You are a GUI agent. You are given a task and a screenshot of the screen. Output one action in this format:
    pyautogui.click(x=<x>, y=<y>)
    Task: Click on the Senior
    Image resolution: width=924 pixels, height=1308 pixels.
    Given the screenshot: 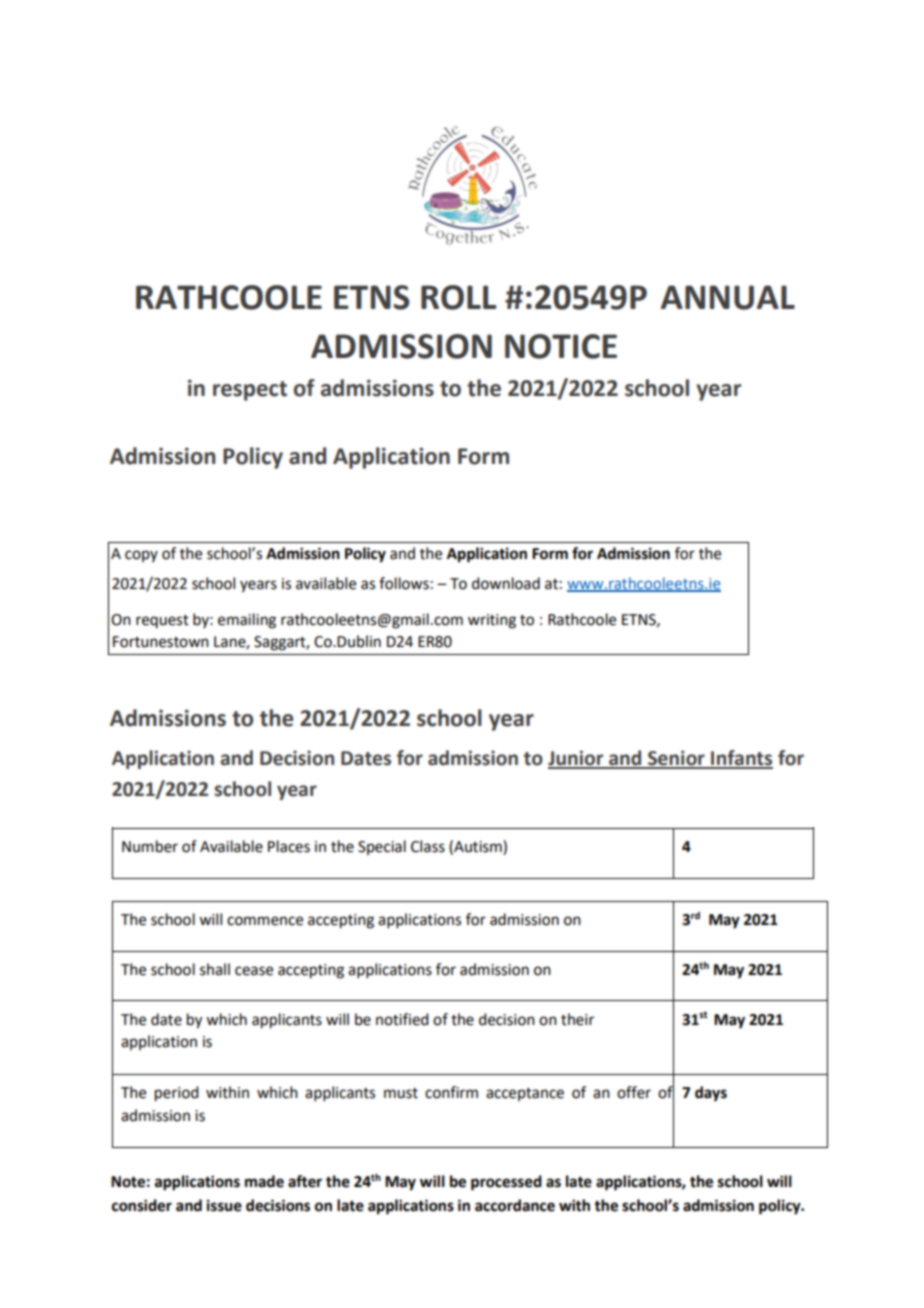 What is the action you would take?
    pyautogui.click(x=676, y=759)
